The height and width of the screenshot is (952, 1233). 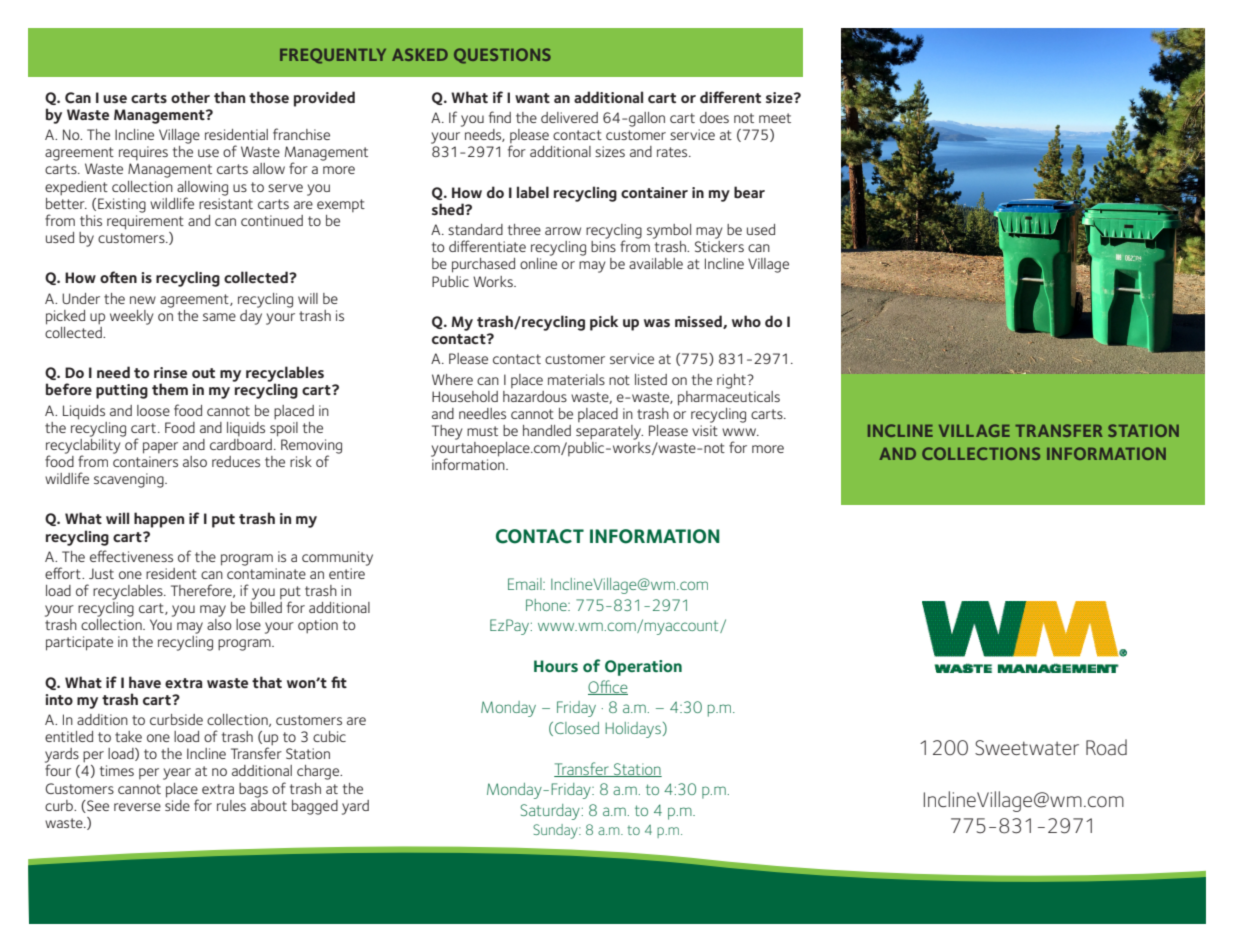 I want to click on reverse, so click(x=137, y=807).
